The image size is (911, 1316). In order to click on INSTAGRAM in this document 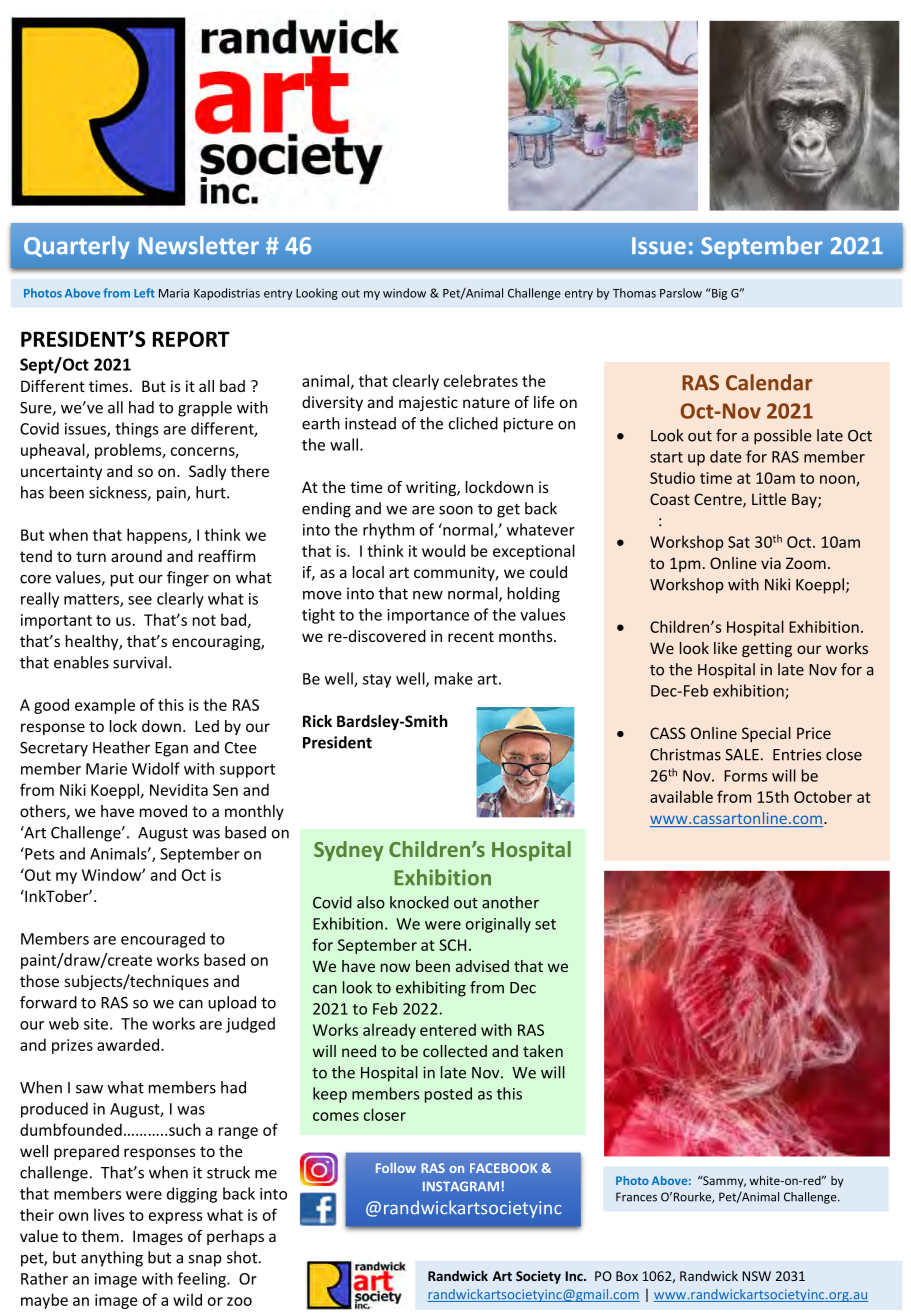, I will do `click(461, 1186)`.
